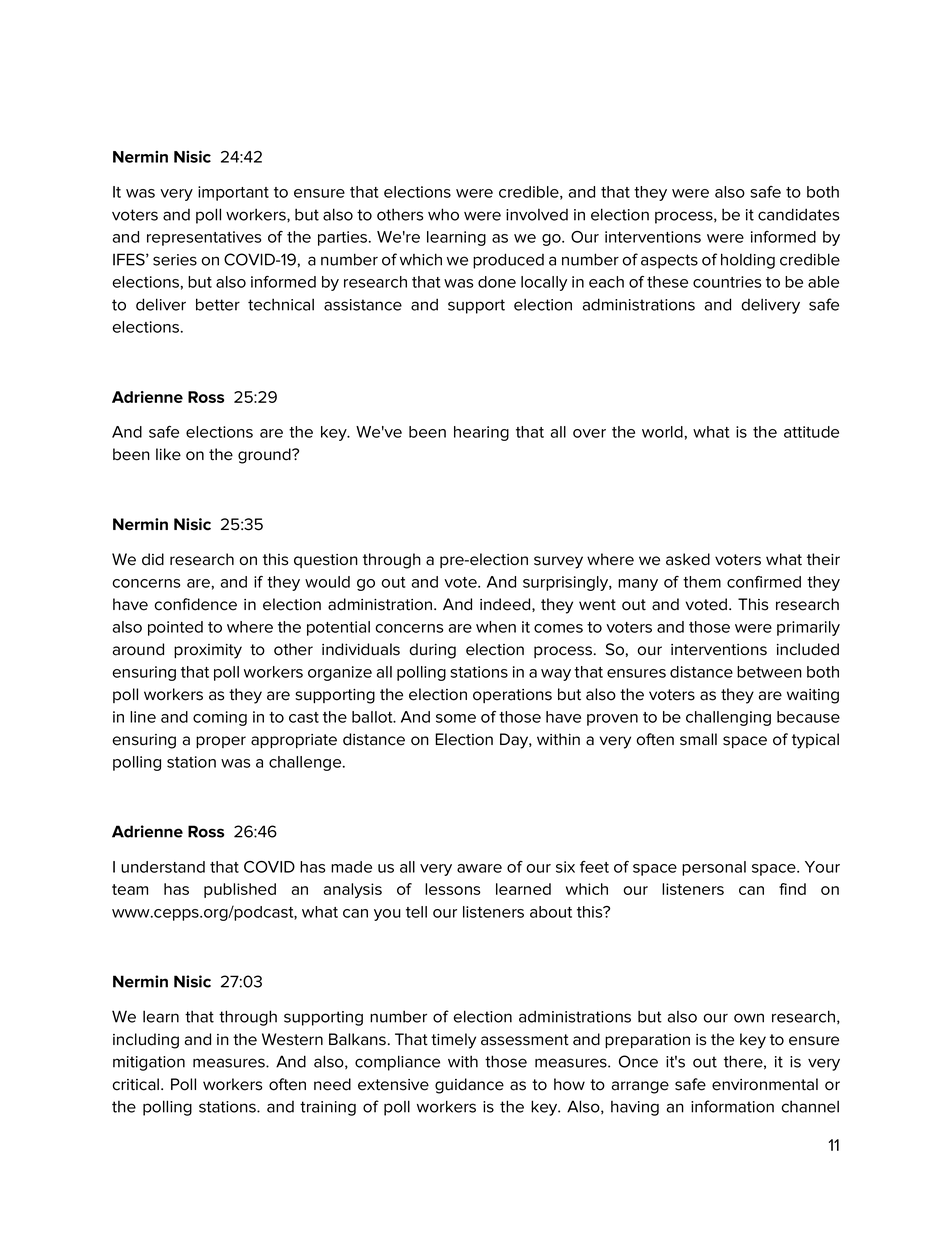 This screenshot has width=952, height=1233. Describe the element at coordinates (496, 627) in the screenshot. I see `when` at that location.
